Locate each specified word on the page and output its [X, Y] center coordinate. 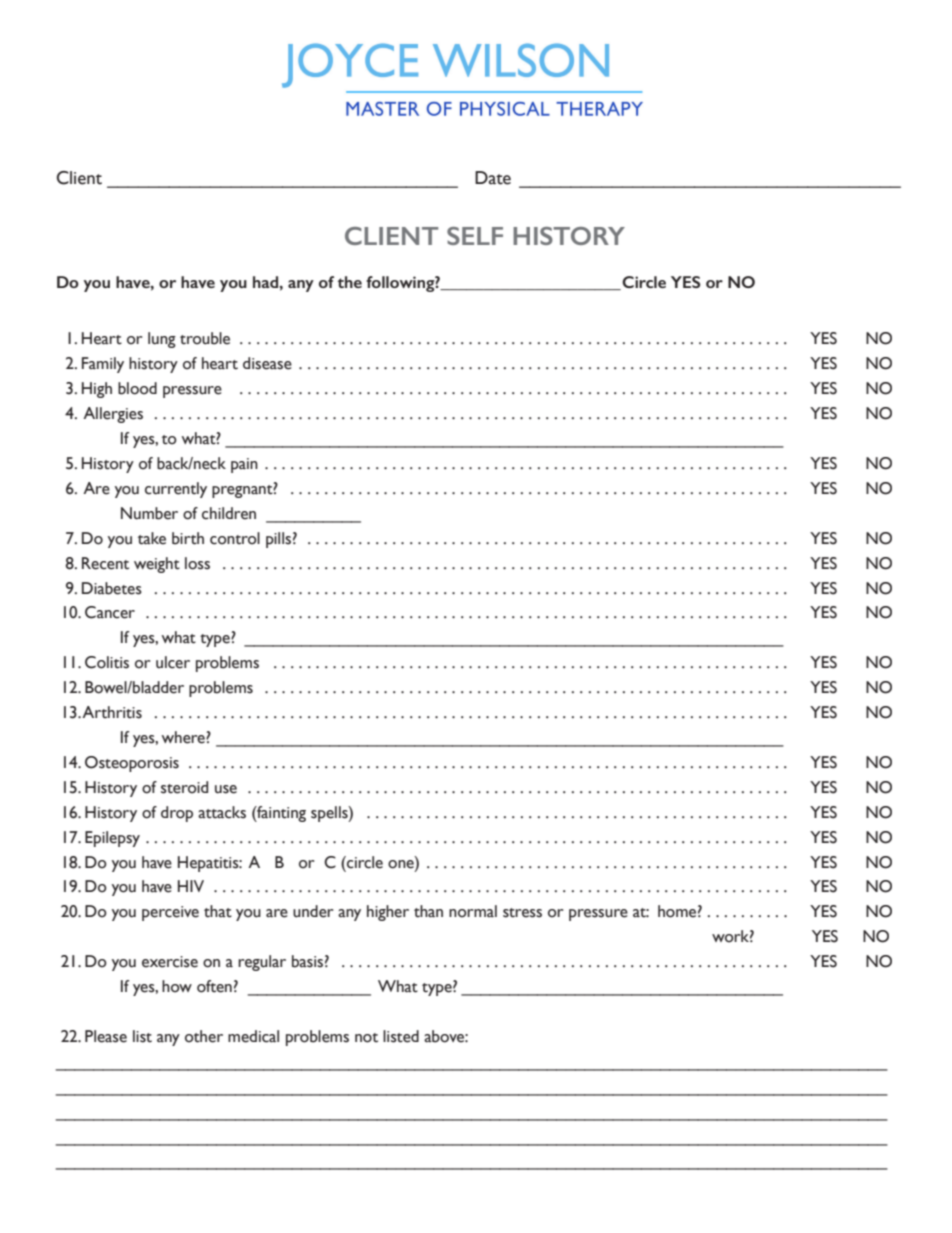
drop [177, 814]
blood [137, 388]
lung [162, 340]
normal [473, 911]
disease [267, 363]
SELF [475, 236]
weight [157, 565]
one [402, 863]
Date [493, 178]
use [226, 789]
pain [244, 465]
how [177, 986]
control [235, 538]
